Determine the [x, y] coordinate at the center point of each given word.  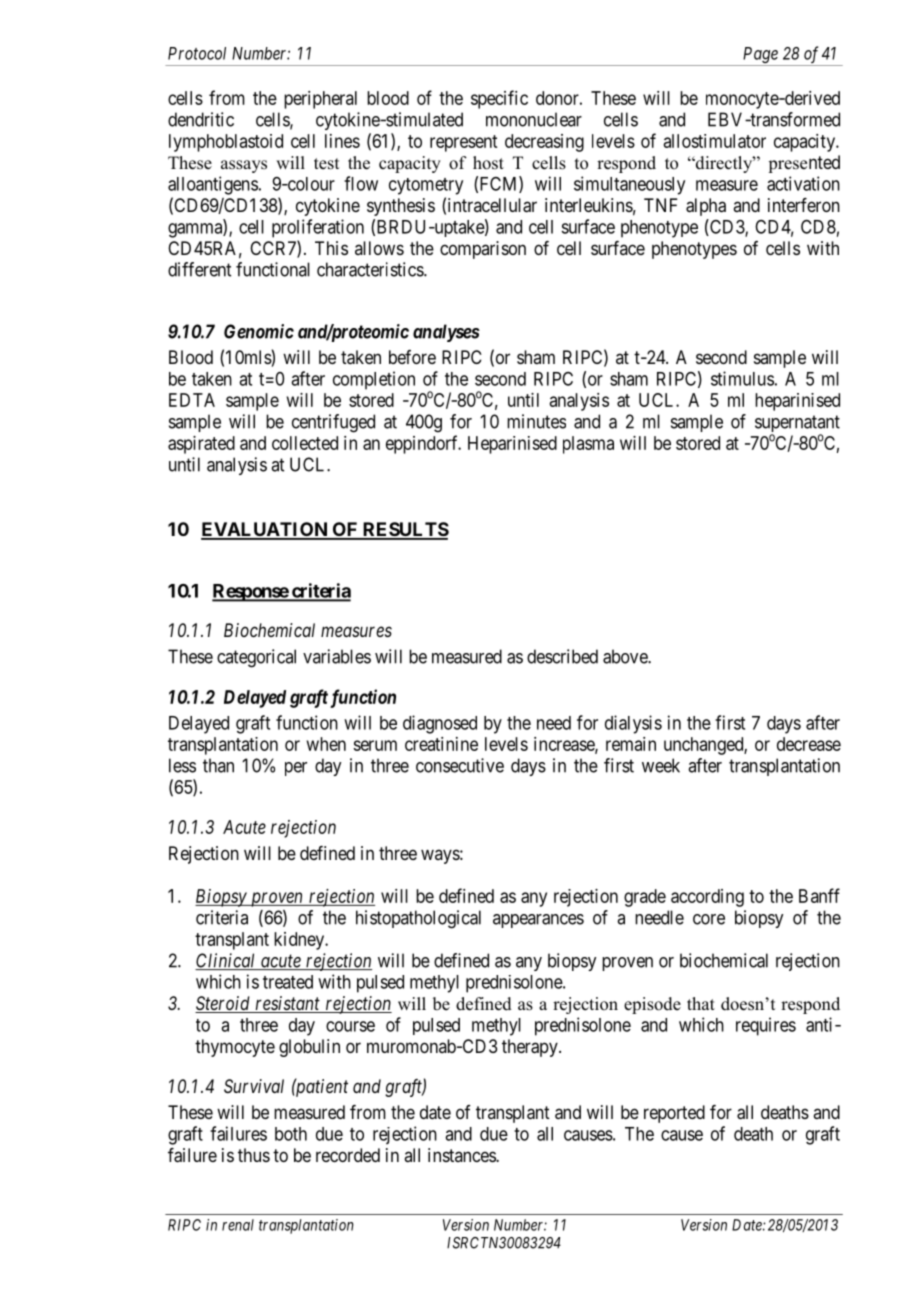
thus [254, 1155]
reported [674, 1114]
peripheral [320, 100]
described [562, 656]
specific [499, 99]
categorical [256, 658]
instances [462, 1155]
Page [760, 55]
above [626, 656]
